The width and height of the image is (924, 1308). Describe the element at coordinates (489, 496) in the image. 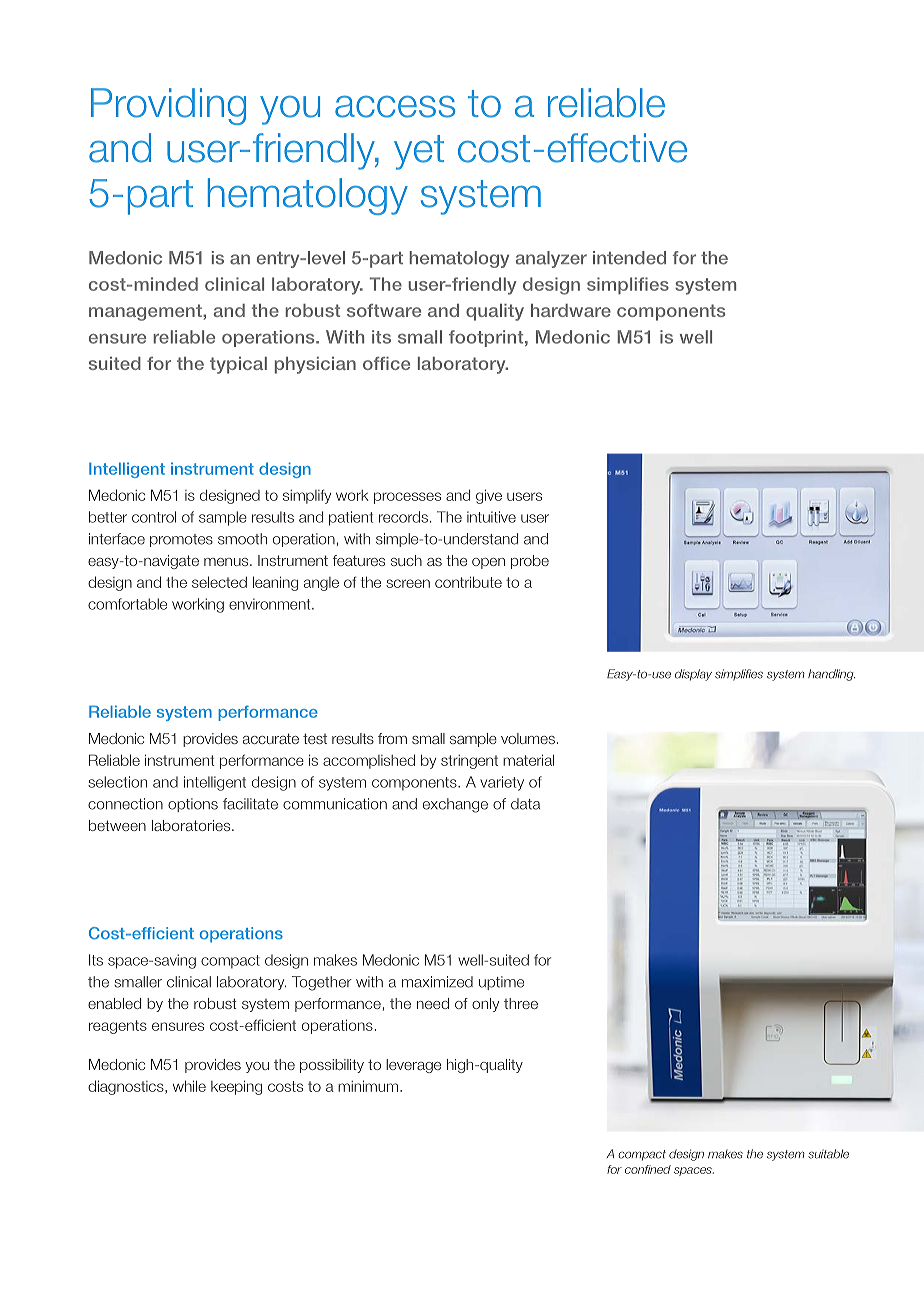

I see `give` at that location.
